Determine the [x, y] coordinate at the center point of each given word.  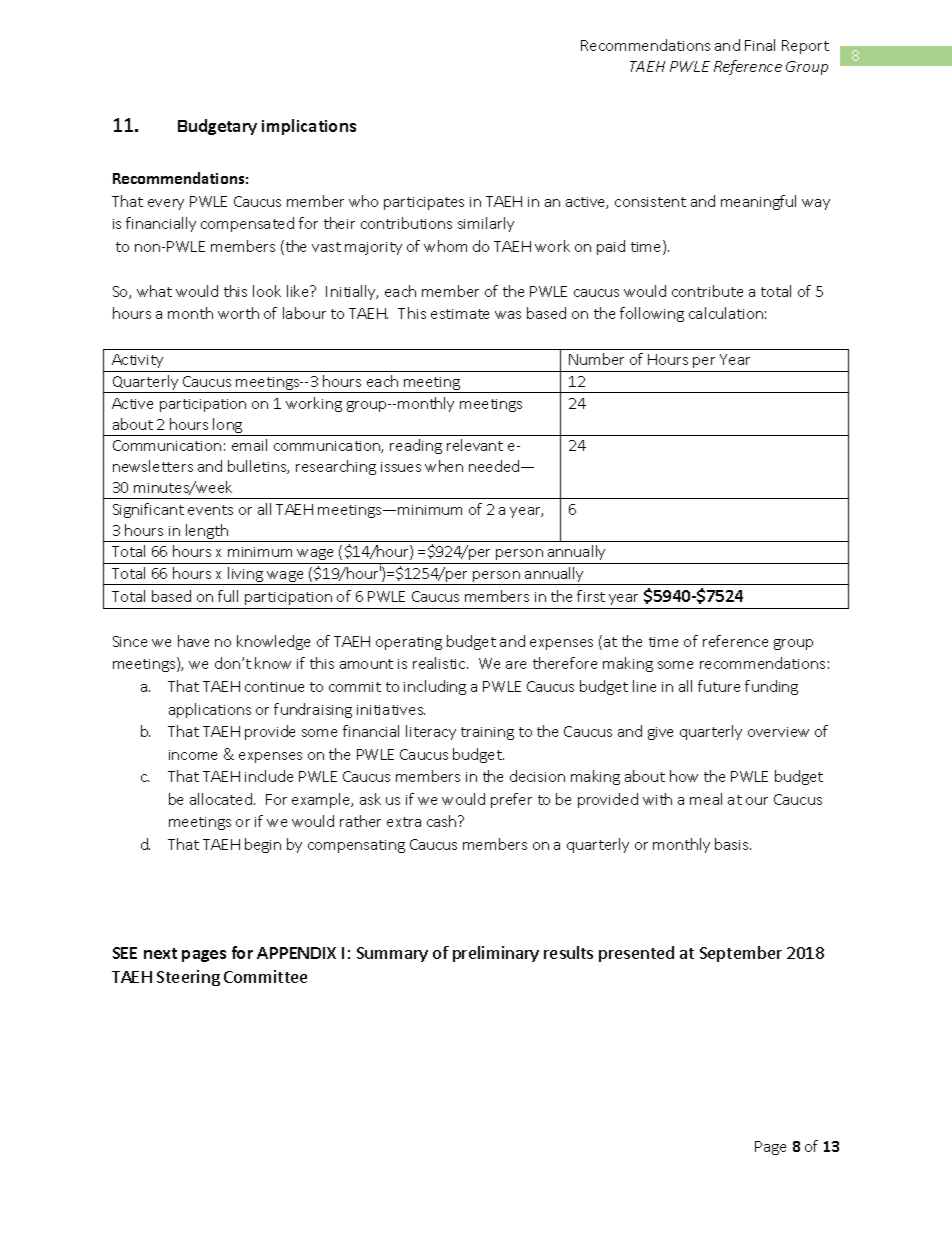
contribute [707, 291]
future [719, 686]
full [228, 596]
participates [424, 203]
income [193, 755]
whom [445, 246]
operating [409, 643]
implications [309, 127]
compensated [247, 224]
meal [706, 799]
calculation [726, 313]
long [228, 427]
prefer [511, 800]
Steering [188, 978]
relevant [475, 445]
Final [760, 45]
